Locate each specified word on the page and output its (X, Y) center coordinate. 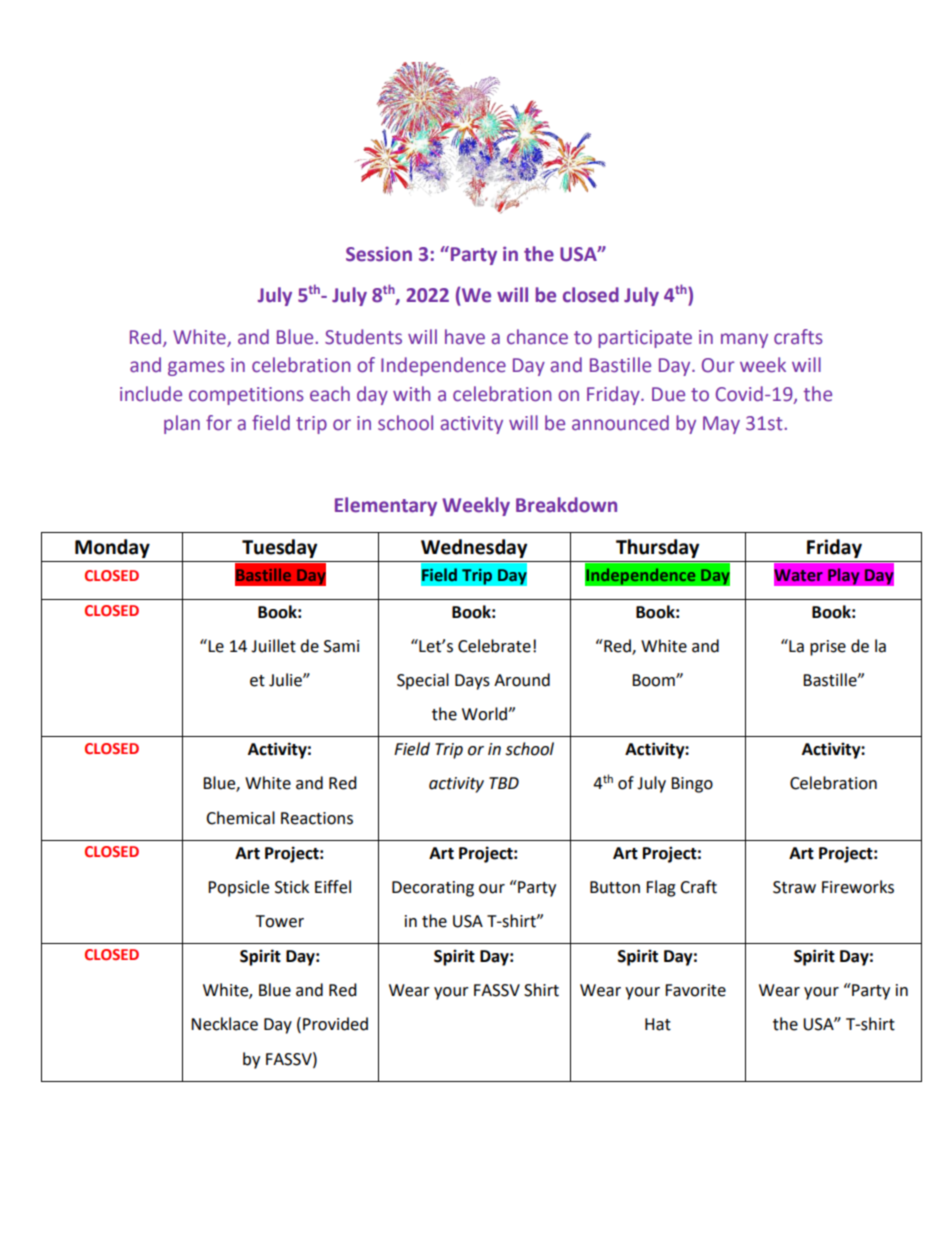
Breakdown (566, 505)
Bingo (692, 785)
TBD (504, 783)
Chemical (240, 818)
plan (182, 424)
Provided (335, 1024)
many (744, 340)
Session (379, 254)
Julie (286, 680)
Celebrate (494, 646)
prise (828, 648)
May (721, 425)
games (196, 368)
